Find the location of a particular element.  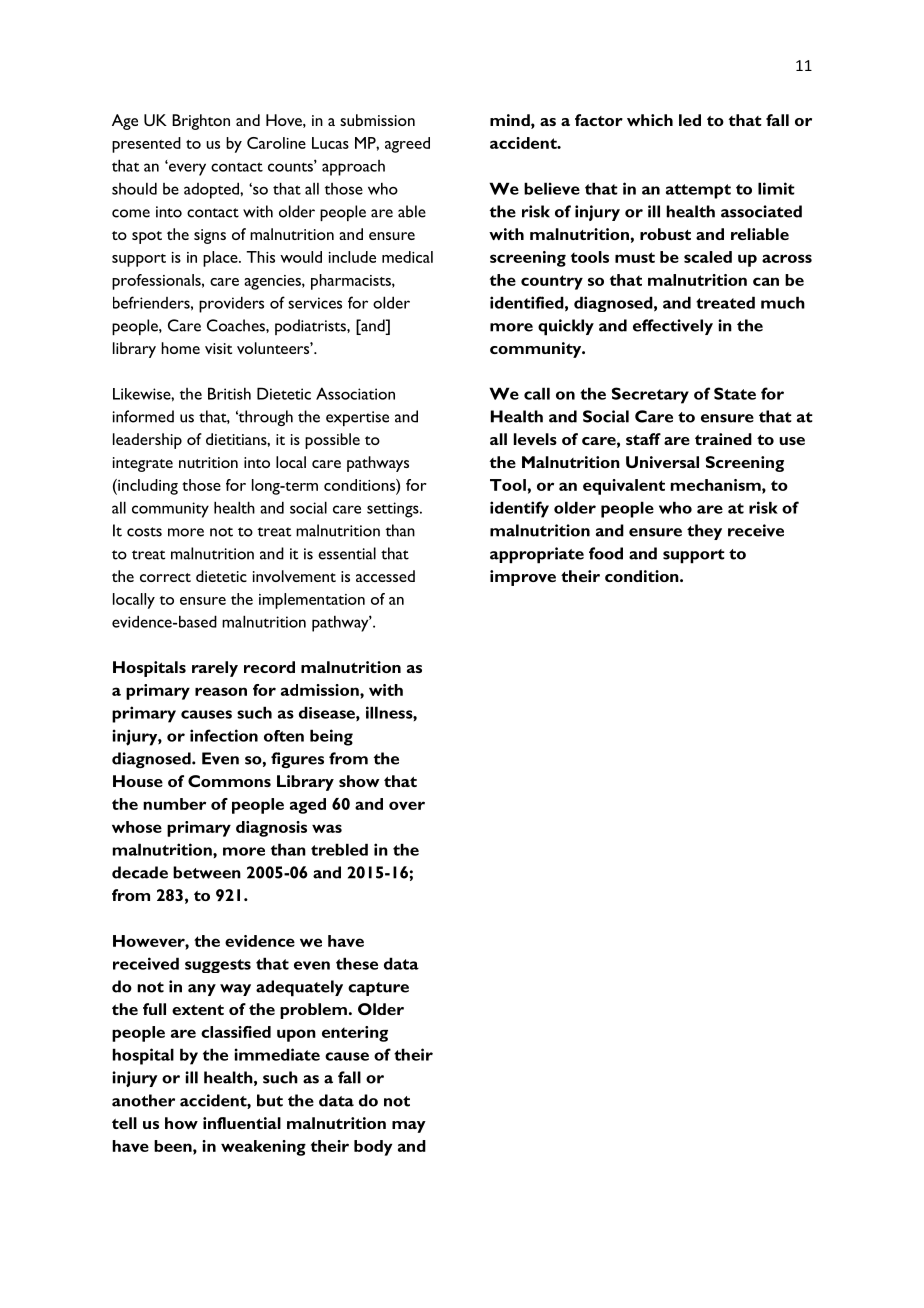

Brighton is located at coordinates (201, 122).
